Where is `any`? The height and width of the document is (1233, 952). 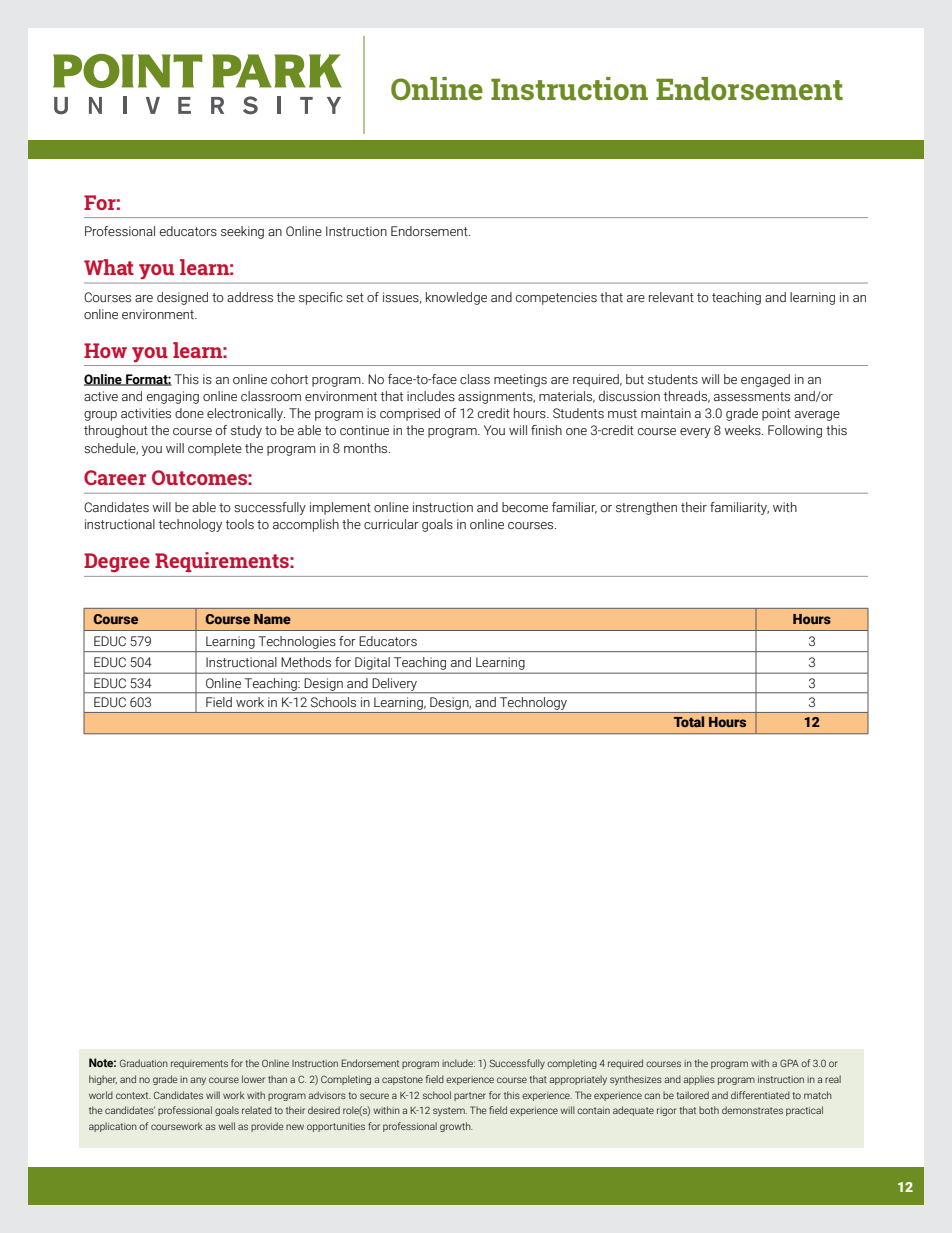
any is located at coordinates (198, 1081).
